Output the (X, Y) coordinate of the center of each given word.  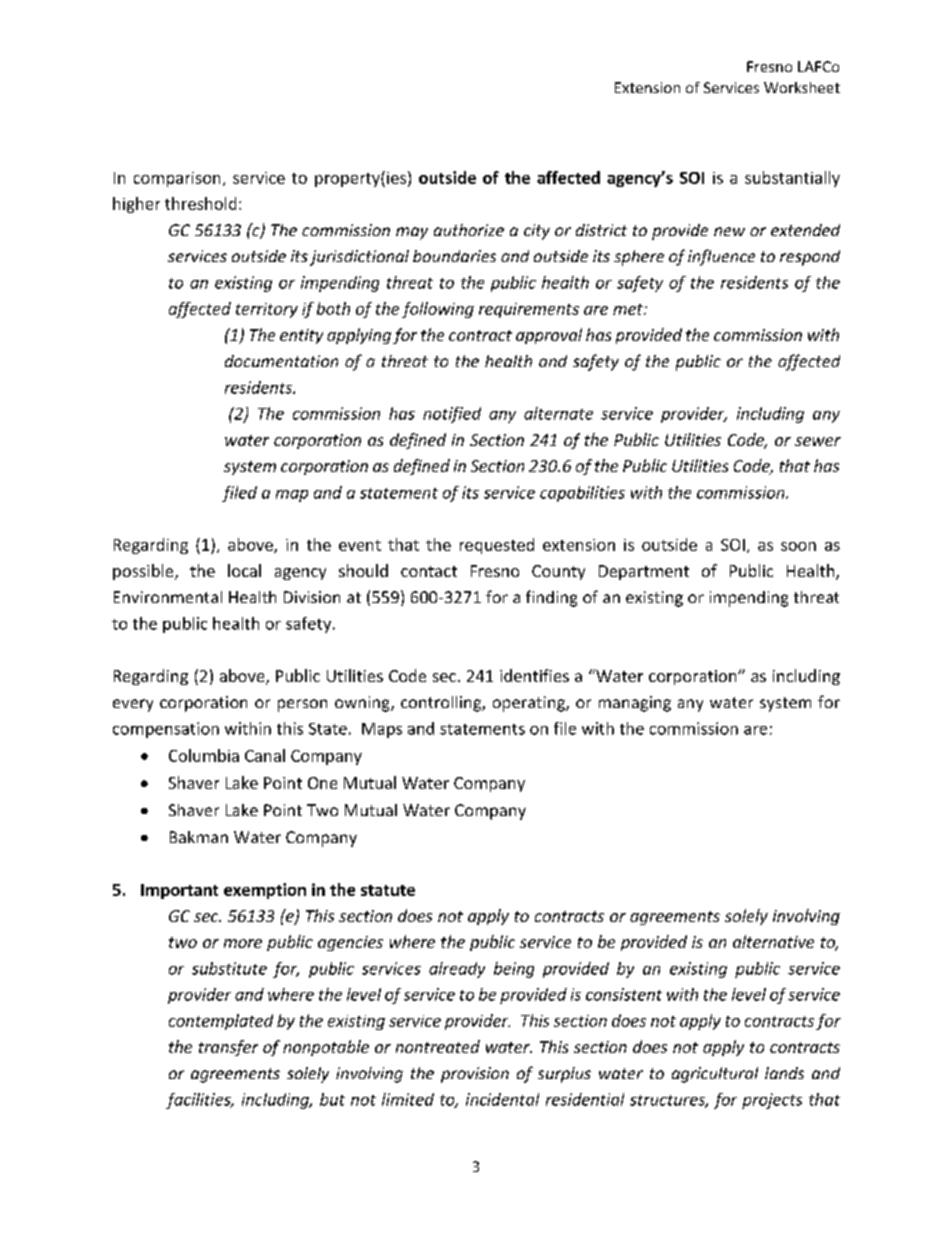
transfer (228, 1048)
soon (798, 546)
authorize (469, 230)
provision (475, 1075)
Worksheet (802, 87)
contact (429, 571)
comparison (177, 179)
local (244, 570)
